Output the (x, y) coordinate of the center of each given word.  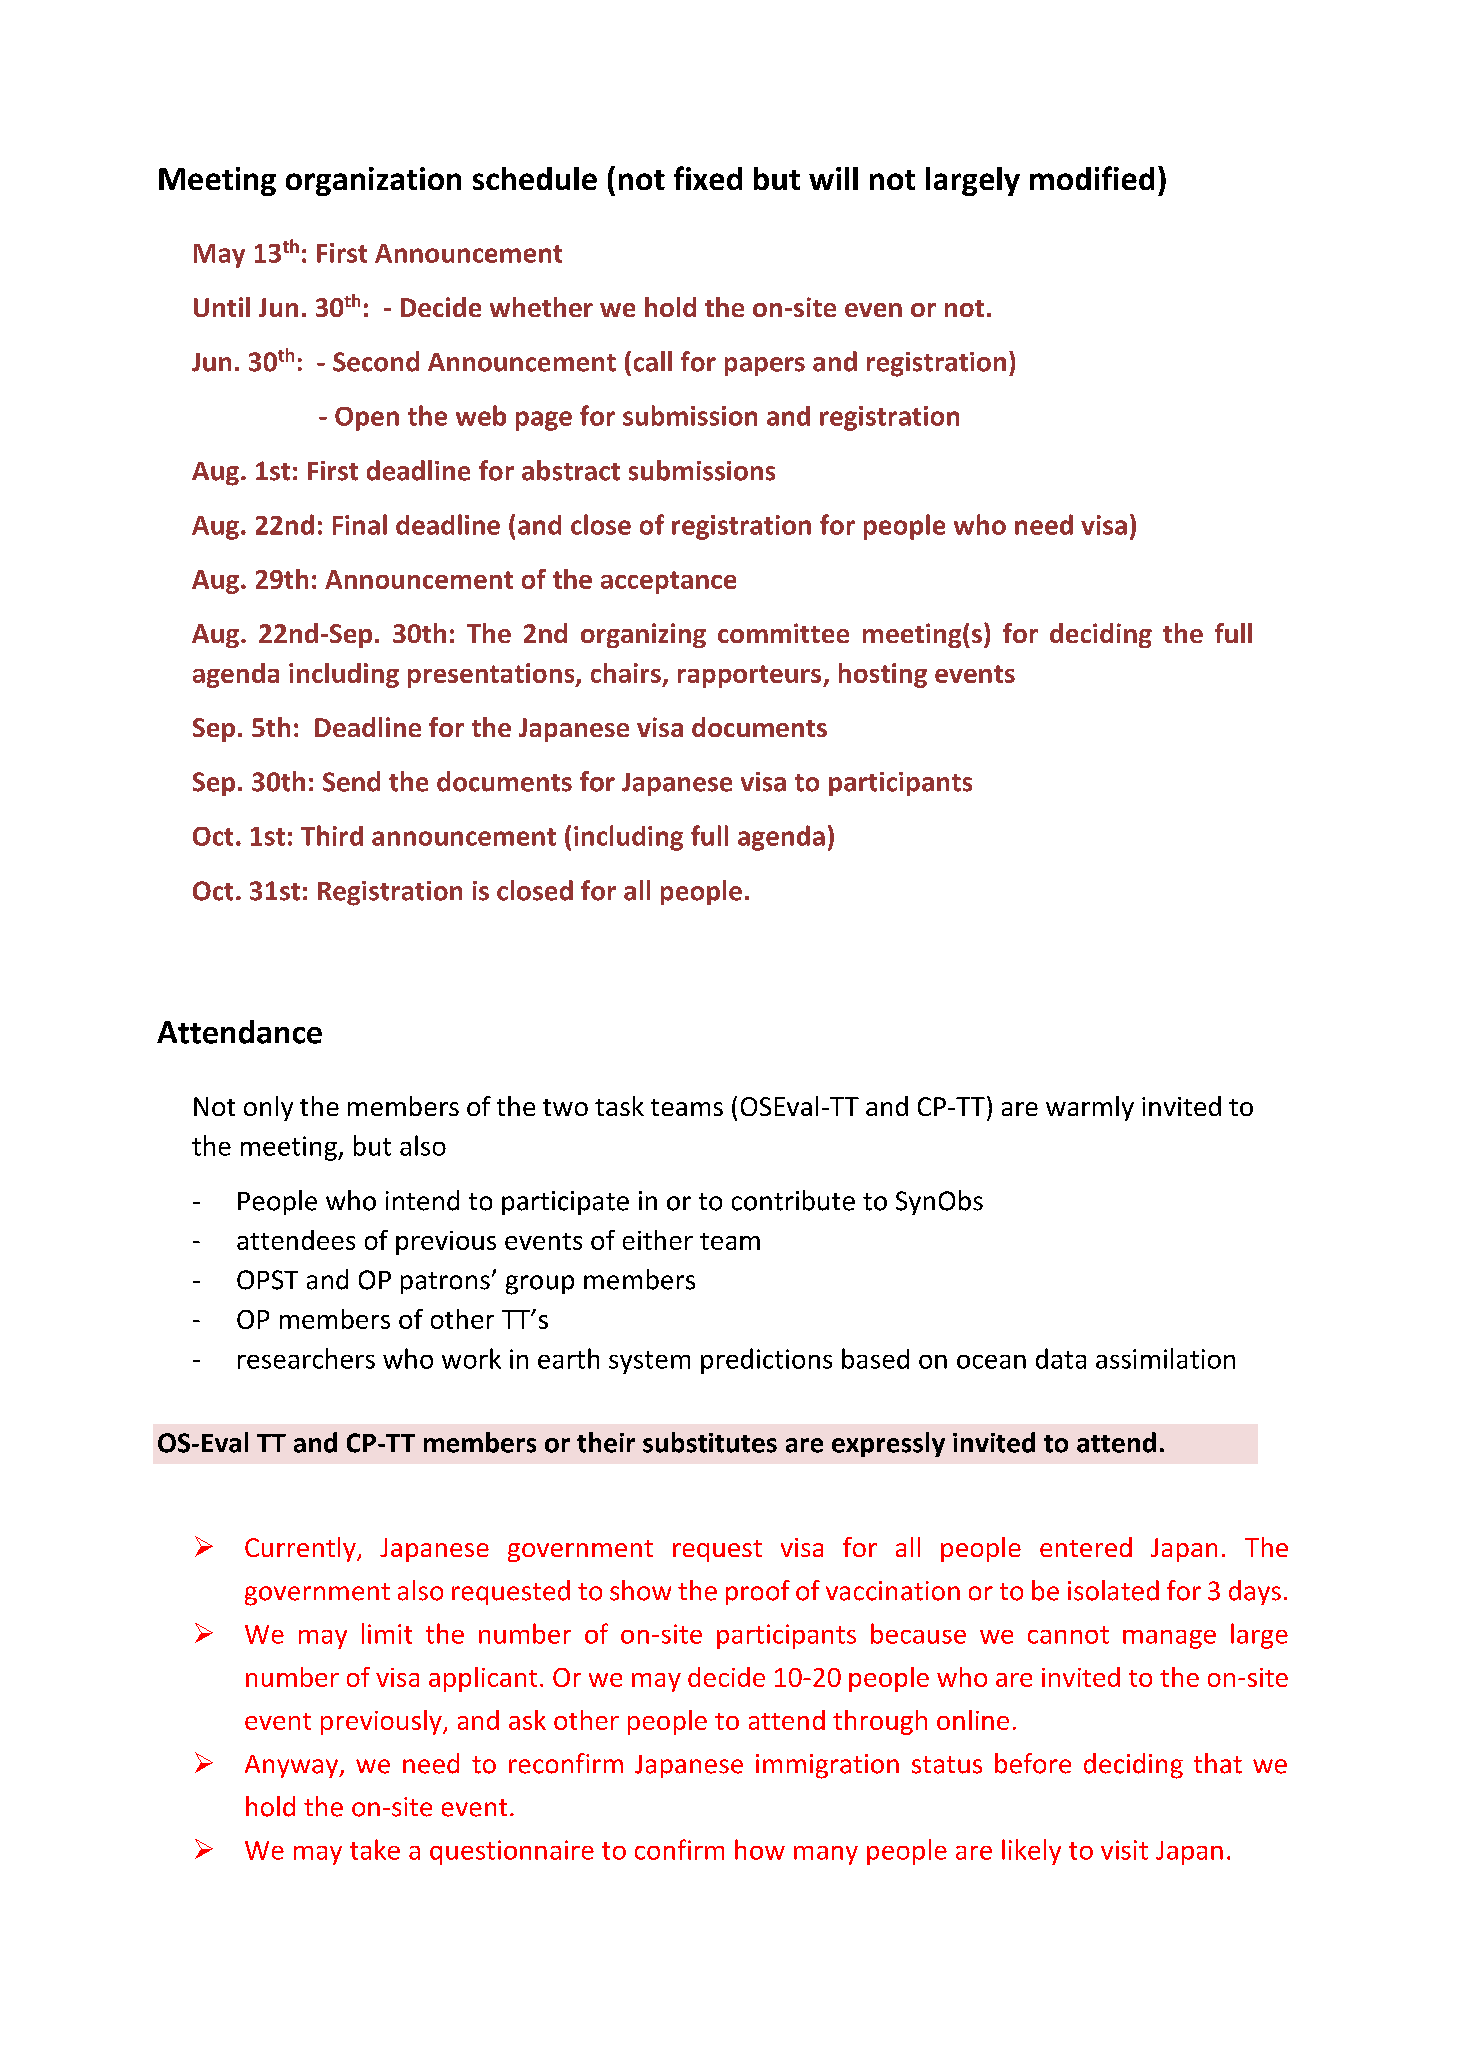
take (375, 1849)
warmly (1090, 1108)
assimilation (1165, 1358)
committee (783, 633)
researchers (306, 1358)
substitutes (710, 1442)
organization (373, 181)
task (619, 1106)
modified (1092, 178)
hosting (883, 675)
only (268, 1108)
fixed (708, 178)
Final (360, 524)
